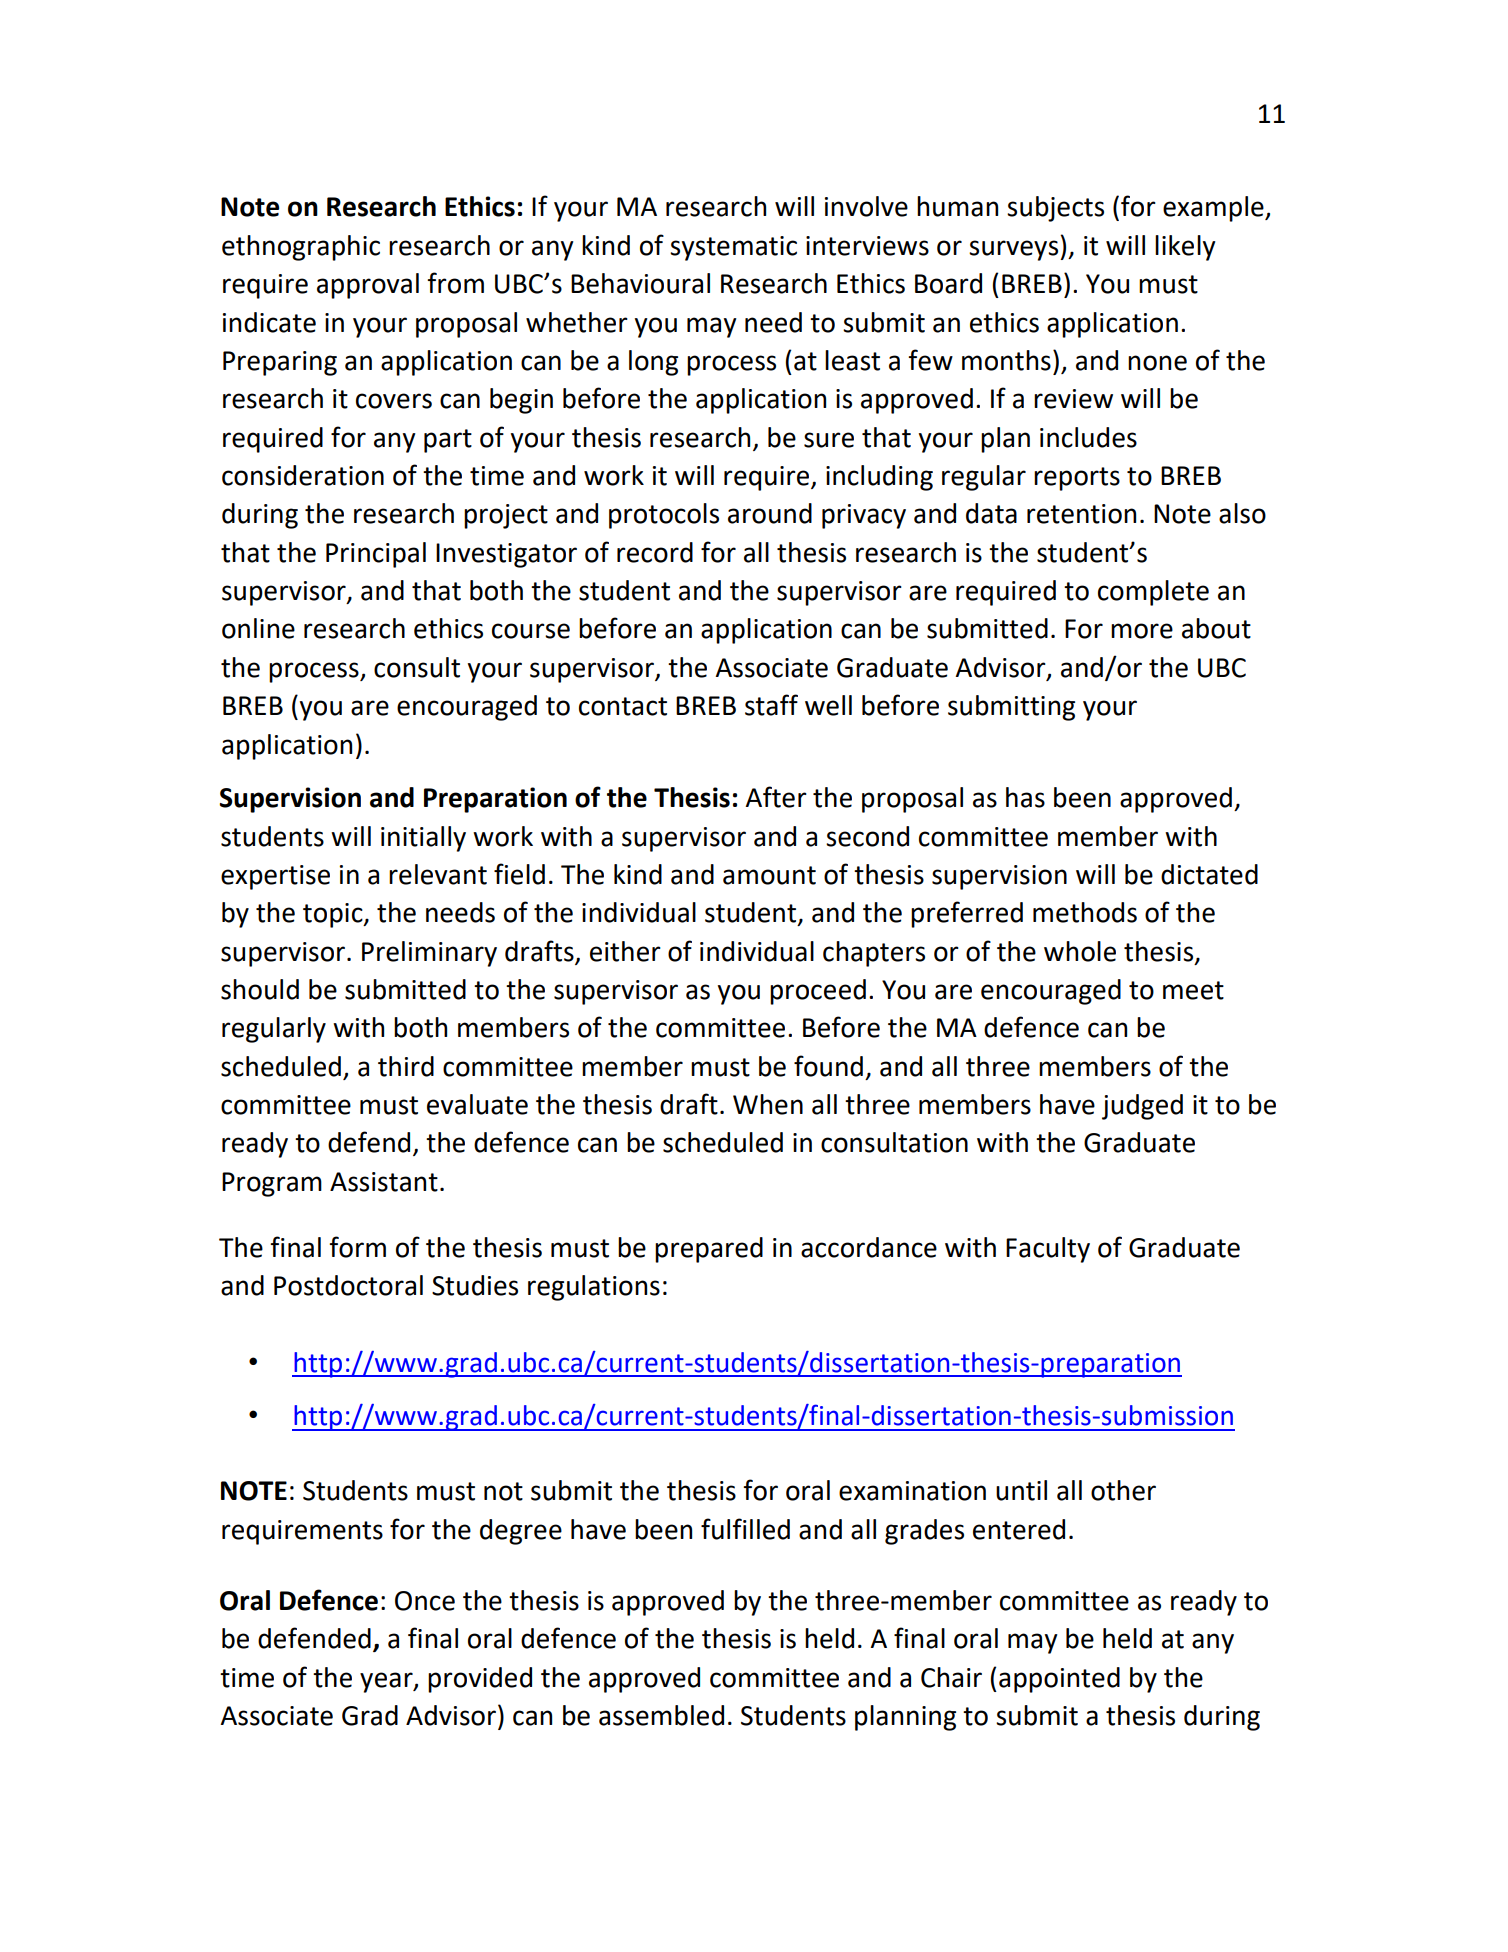  What do you see at coordinates (425, 1601) in the screenshot?
I see `Once` at bounding box center [425, 1601].
